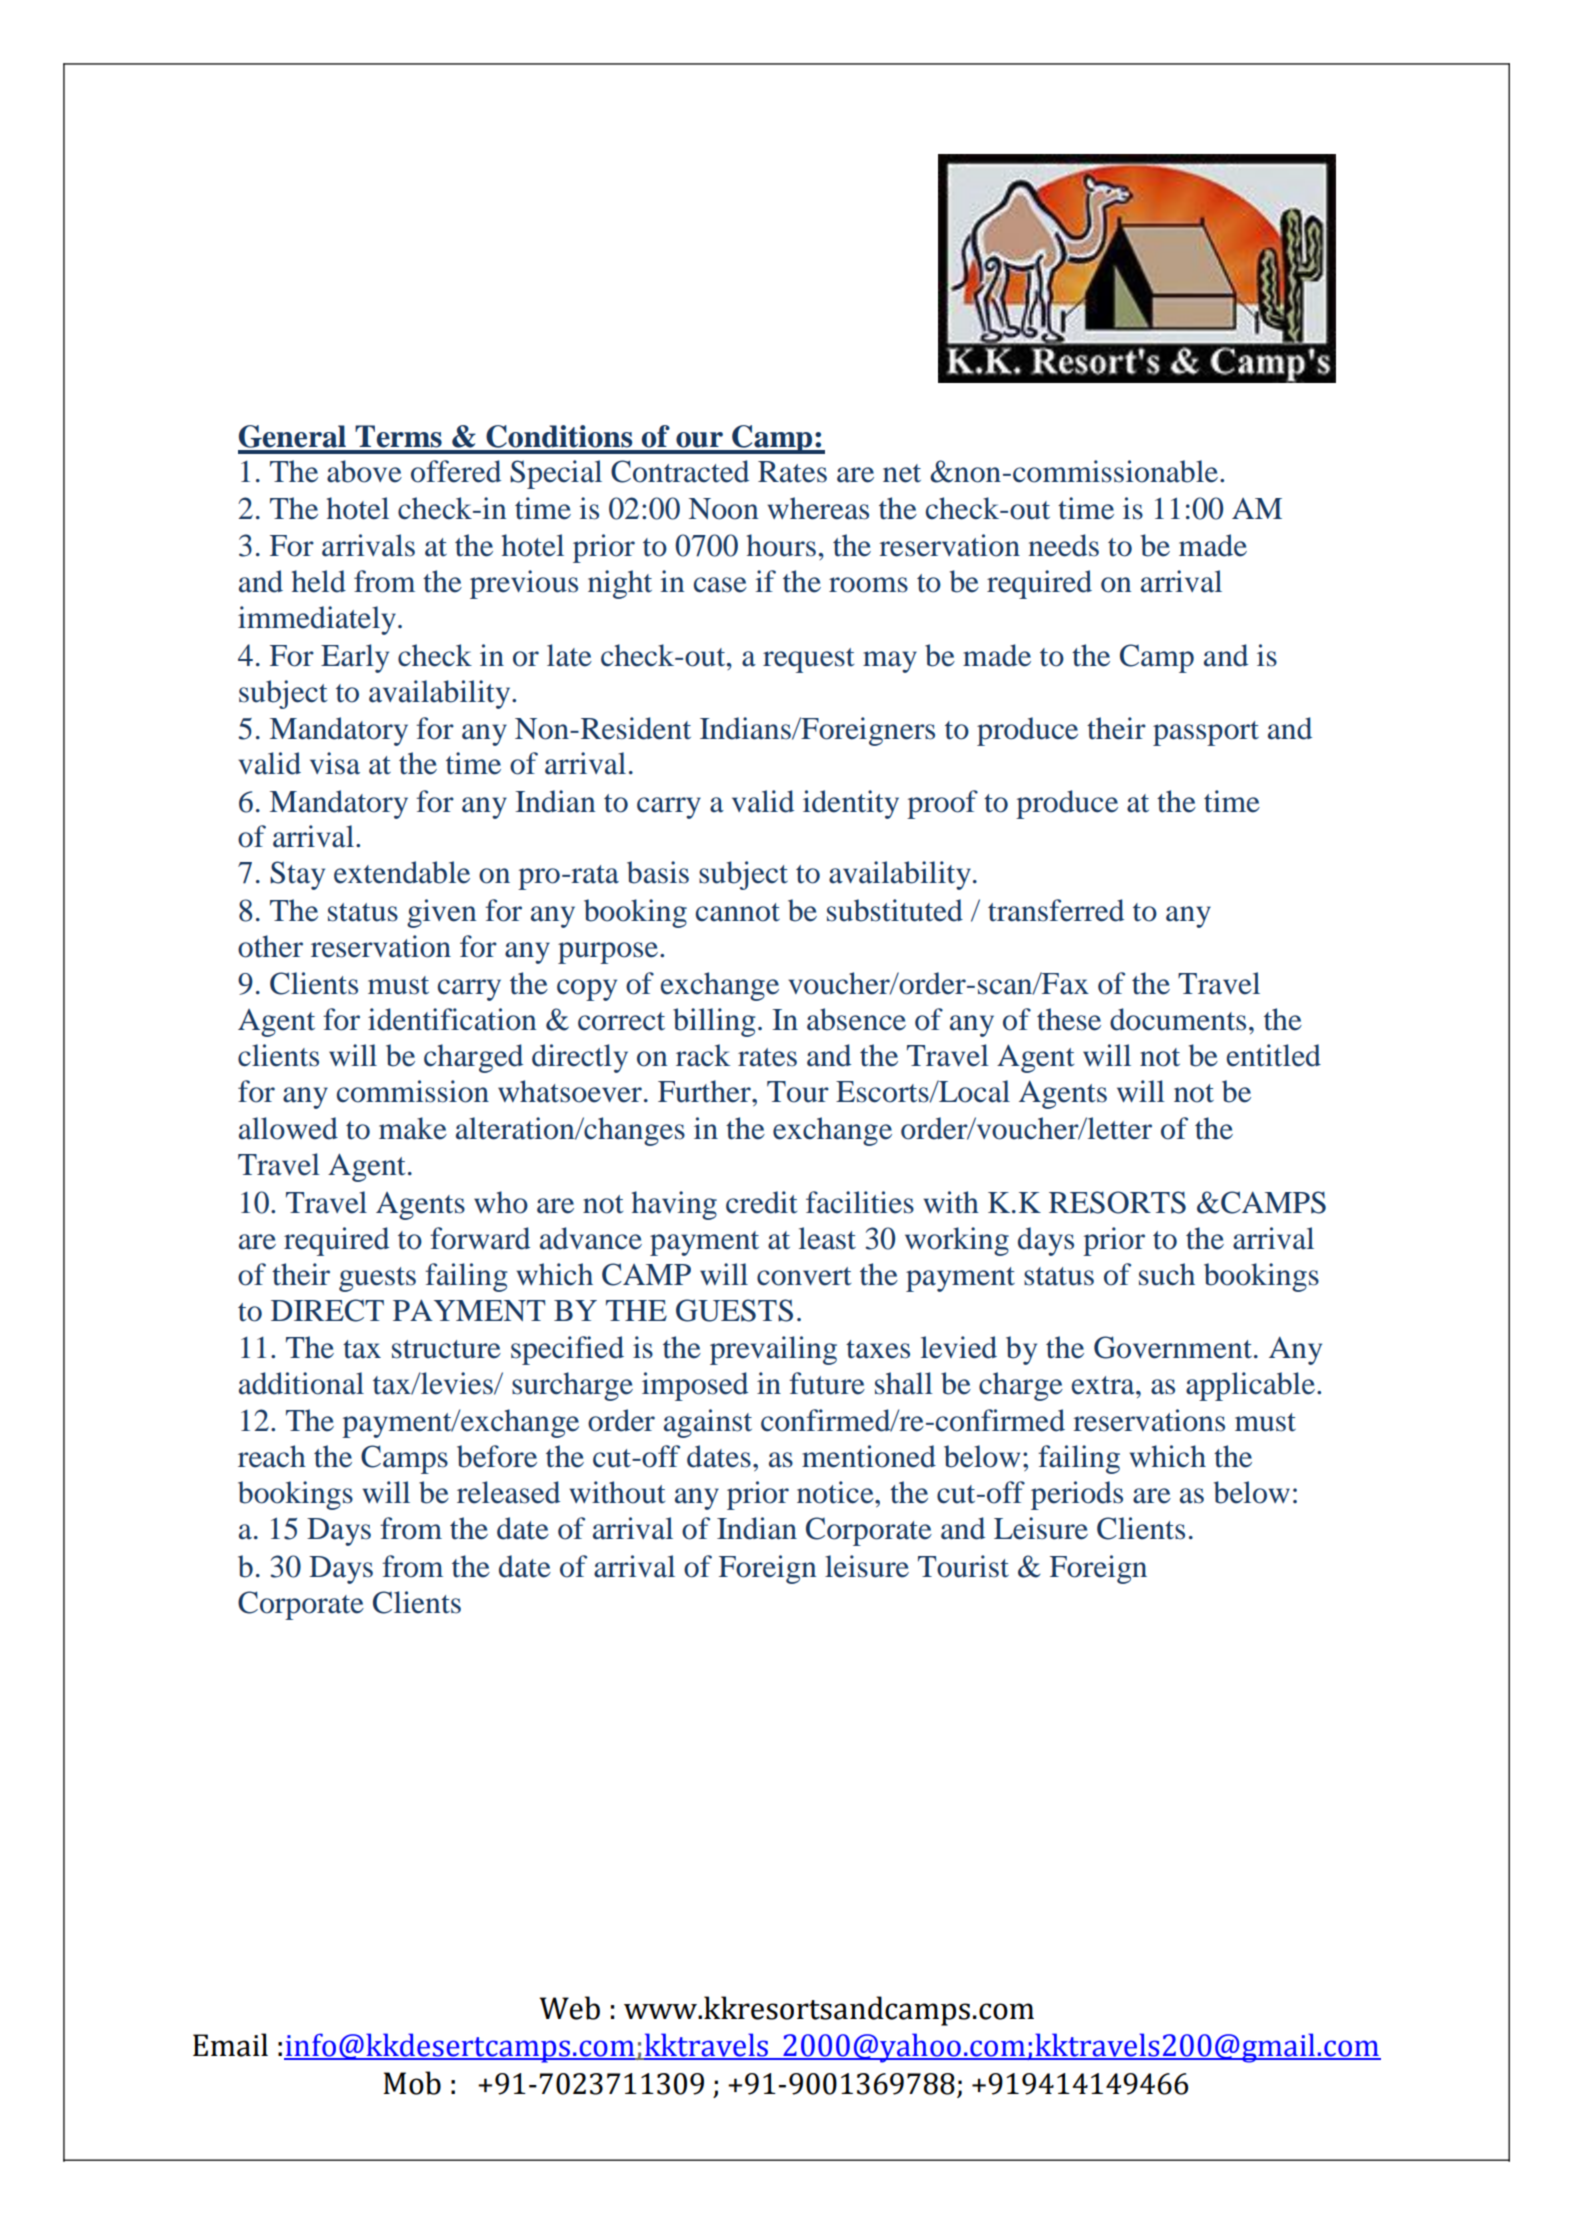 The width and height of the screenshot is (1572, 2225). What do you see at coordinates (724, 509) in the screenshot?
I see `Noon` at bounding box center [724, 509].
